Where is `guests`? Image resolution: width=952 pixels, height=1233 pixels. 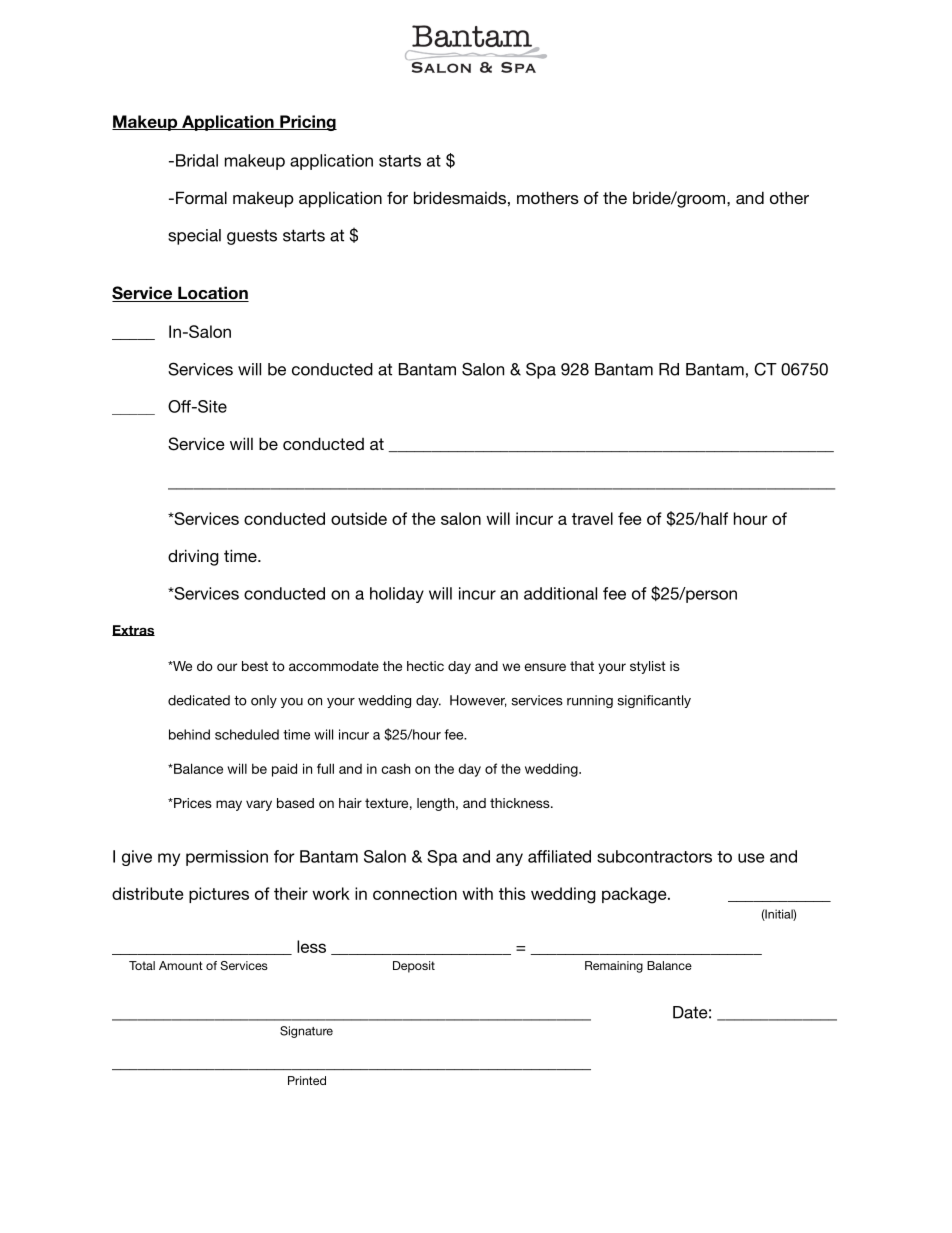
guests is located at coordinates (252, 237).
